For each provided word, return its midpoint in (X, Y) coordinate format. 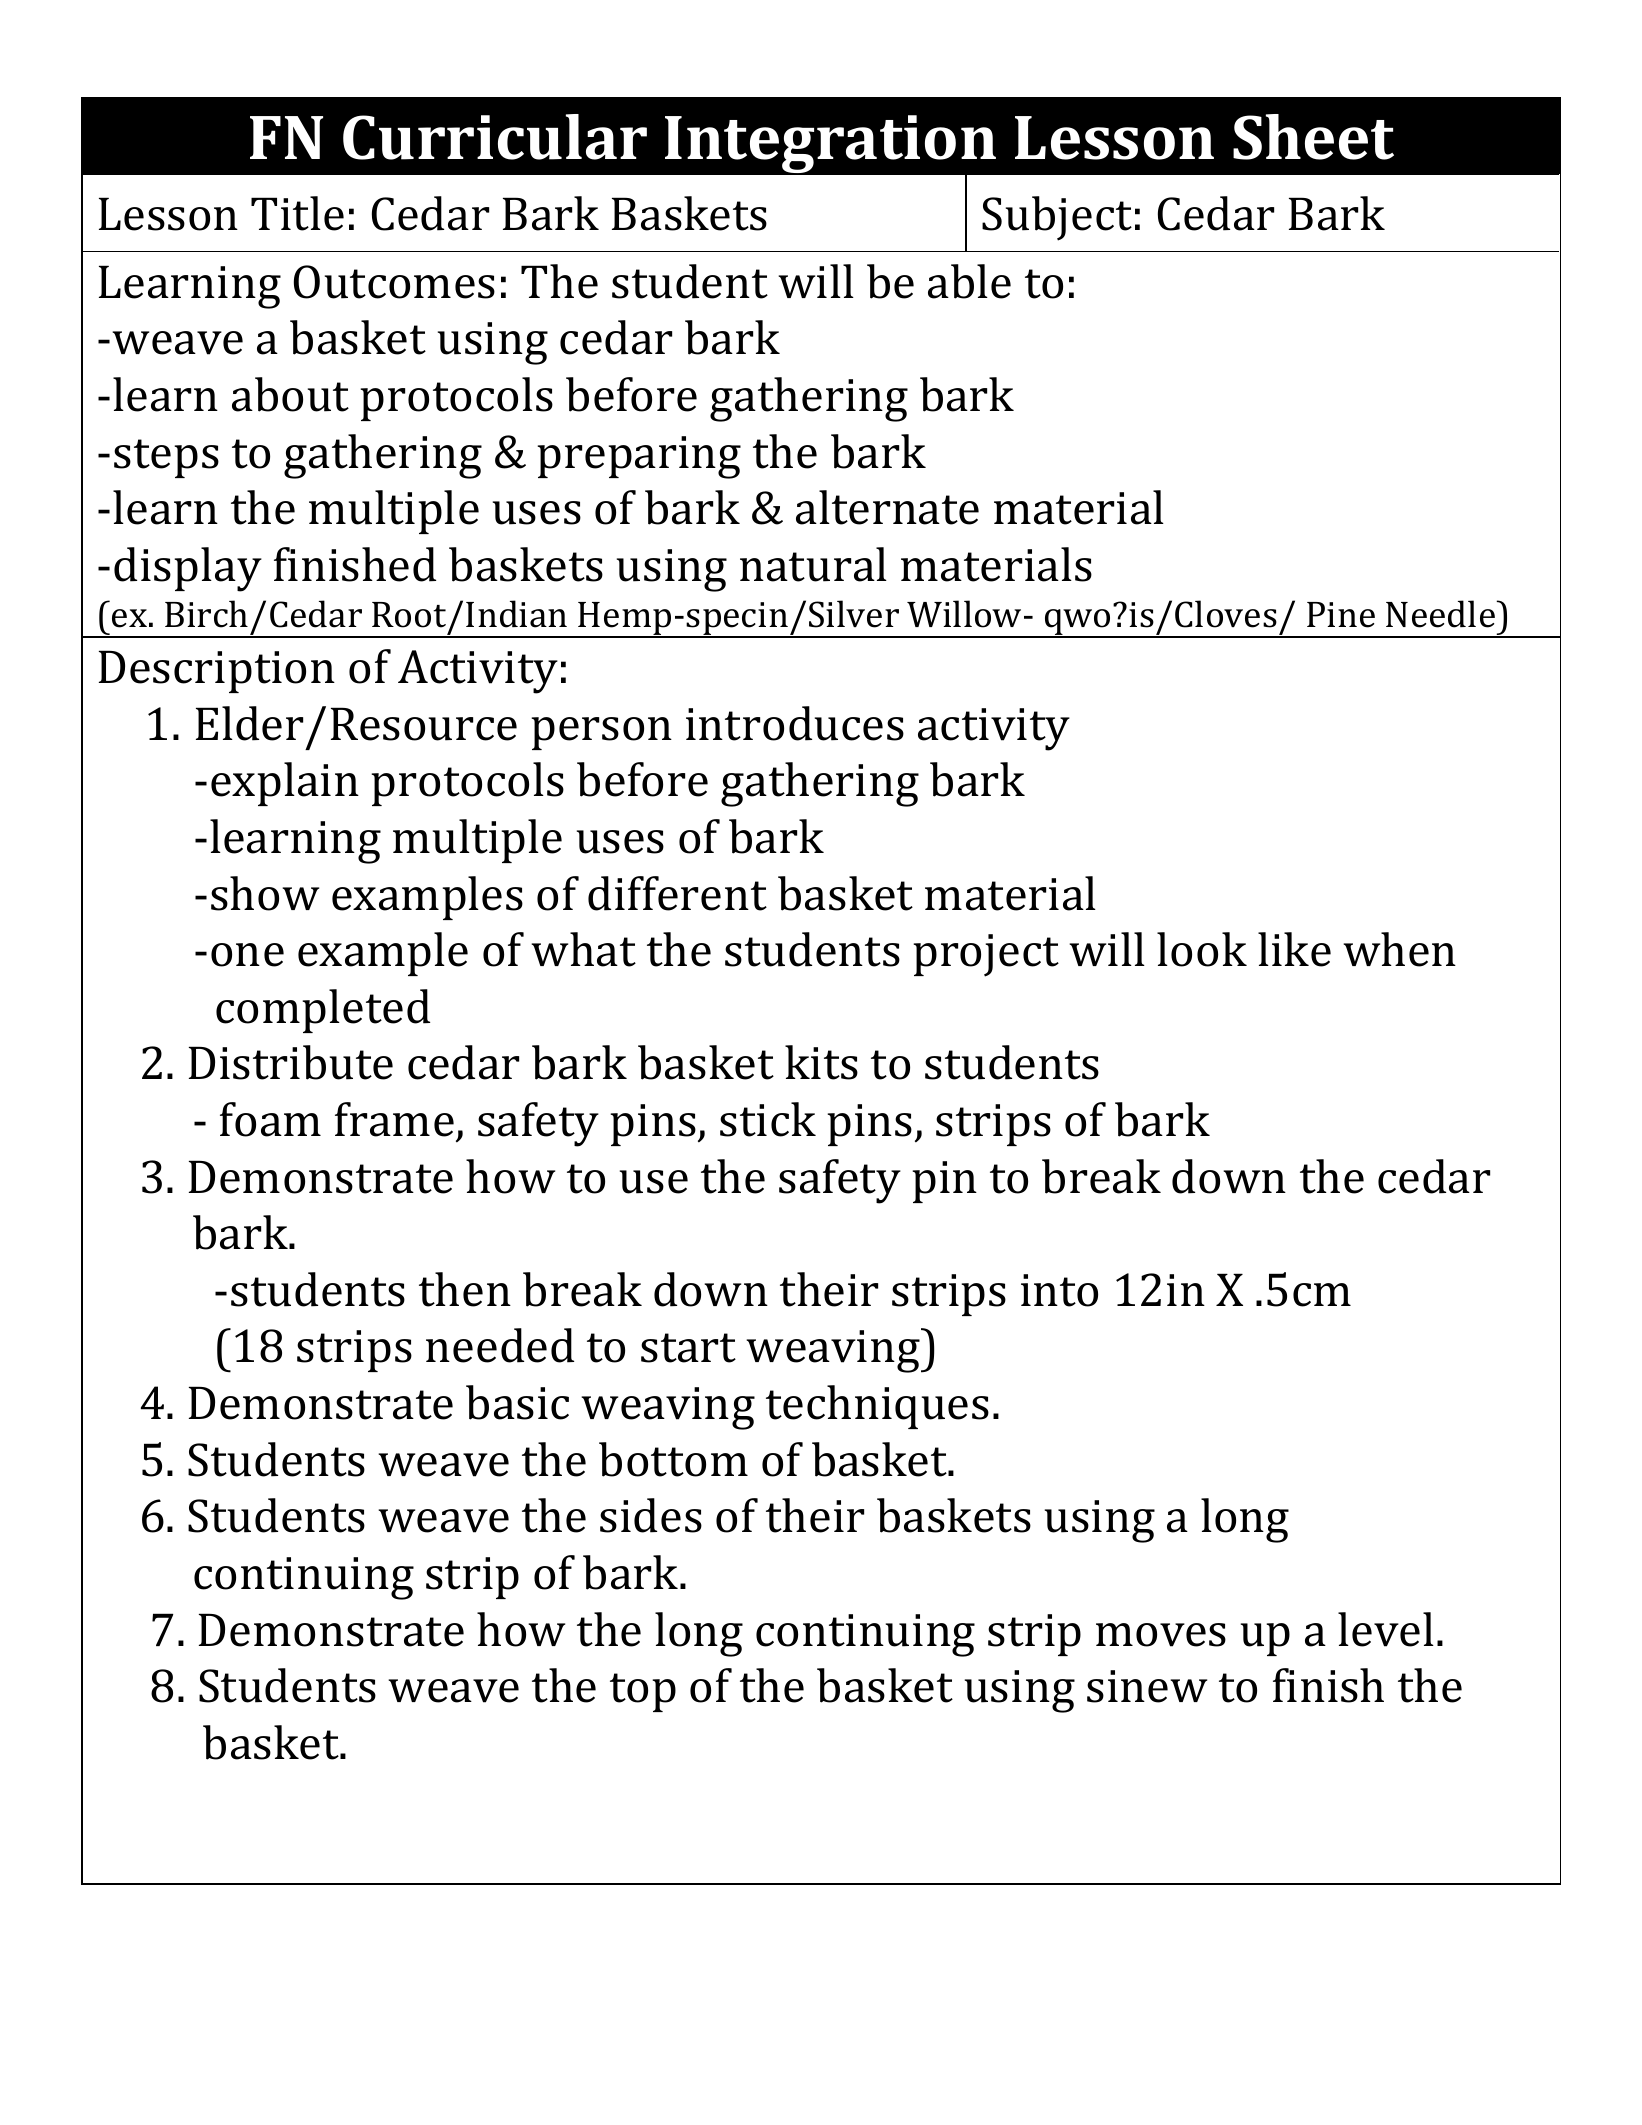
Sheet (1313, 137)
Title (297, 213)
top (643, 1692)
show (265, 893)
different (677, 893)
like (1294, 949)
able (969, 281)
